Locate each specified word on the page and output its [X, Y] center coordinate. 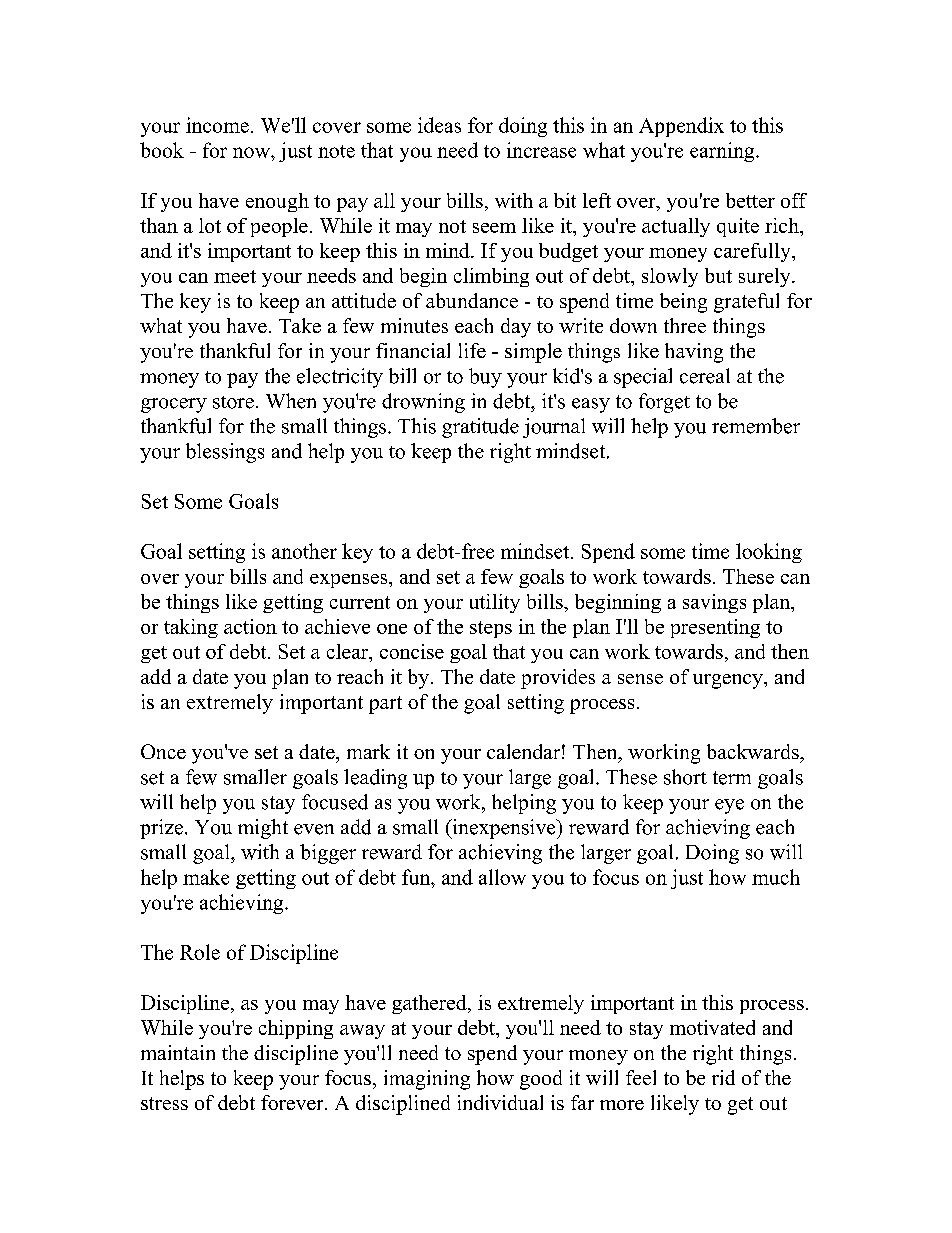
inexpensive [504, 829]
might [263, 829]
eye [729, 806]
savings [714, 603]
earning [723, 152]
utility [495, 603]
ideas [439, 125]
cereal [705, 376]
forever [293, 1102]
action [250, 626]
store [233, 402]
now [252, 152]
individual [500, 1102]
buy [485, 378]
